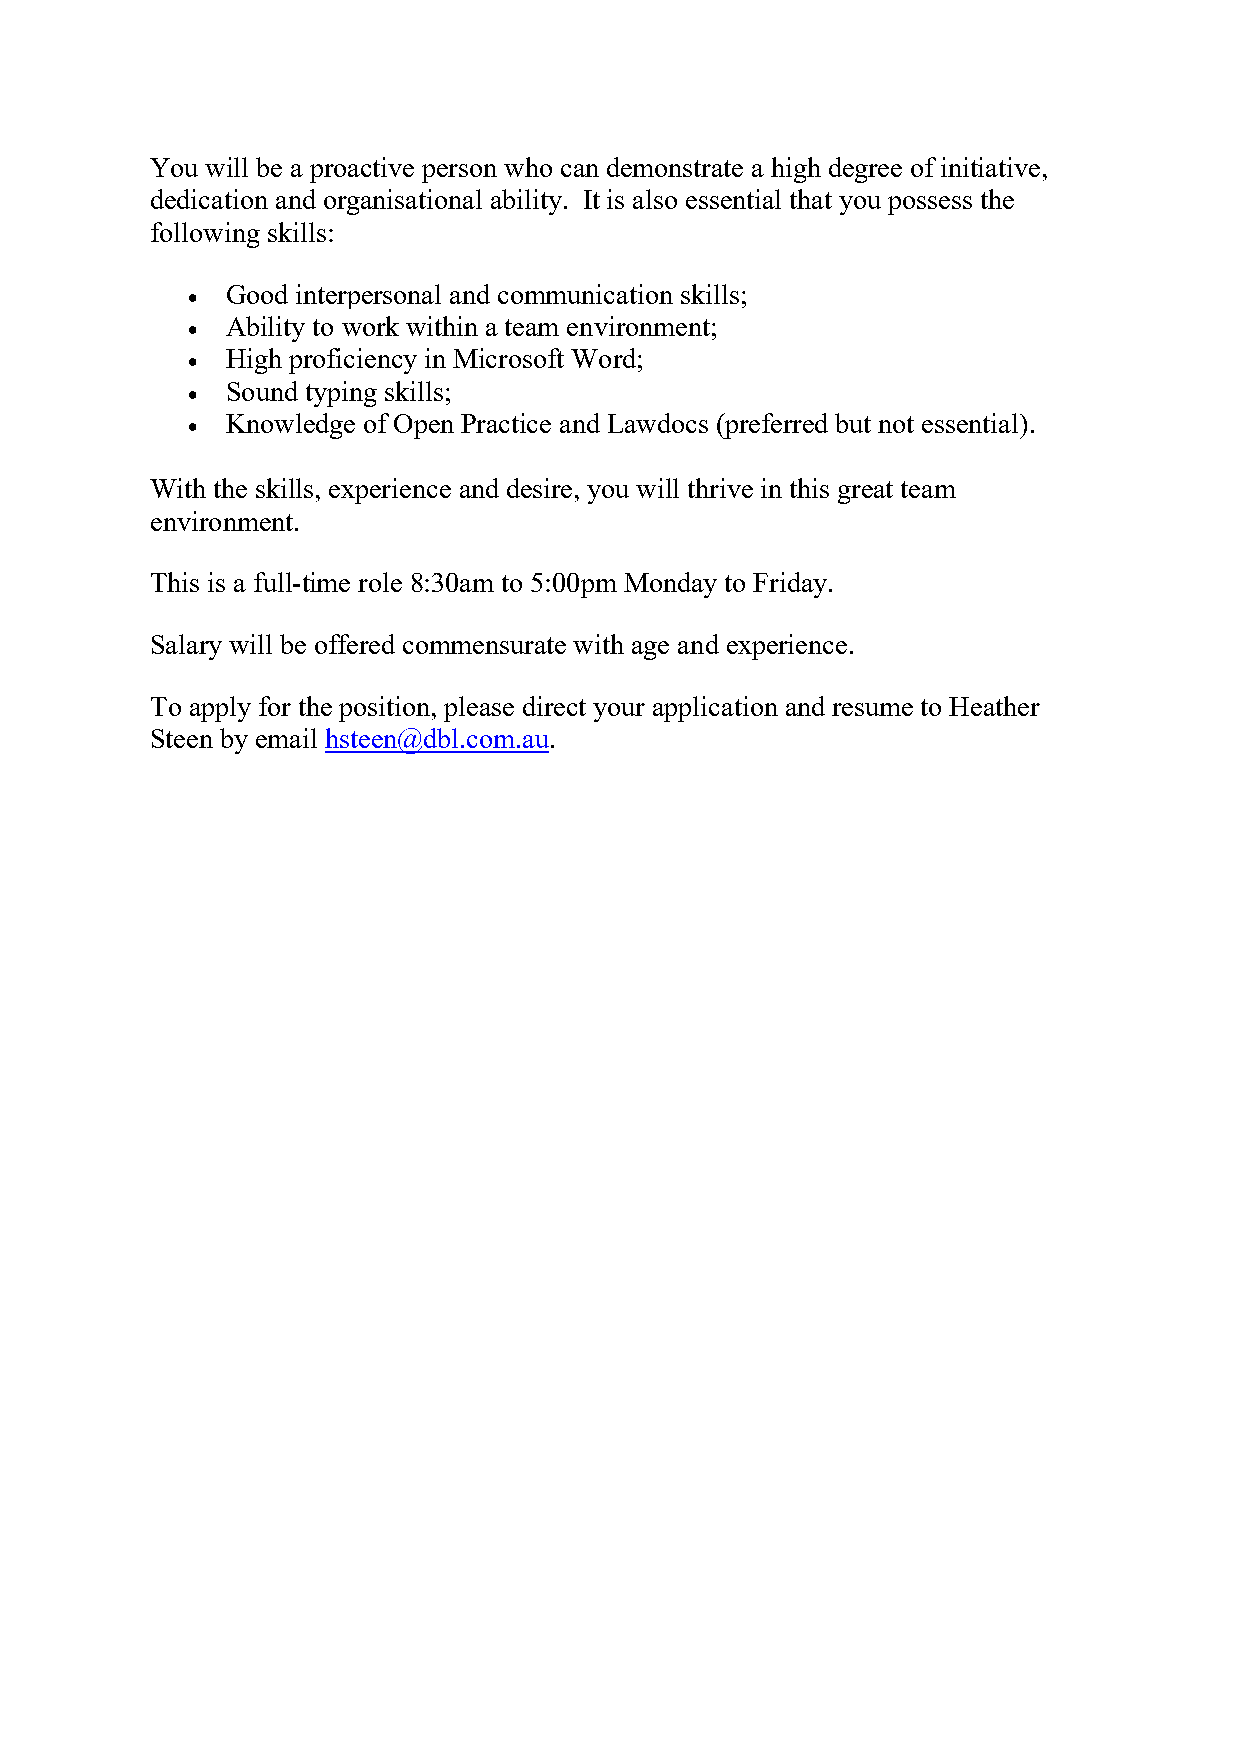  Describe the element at coordinates (290, 426) in the page. I see `Knowledge` at that location.
